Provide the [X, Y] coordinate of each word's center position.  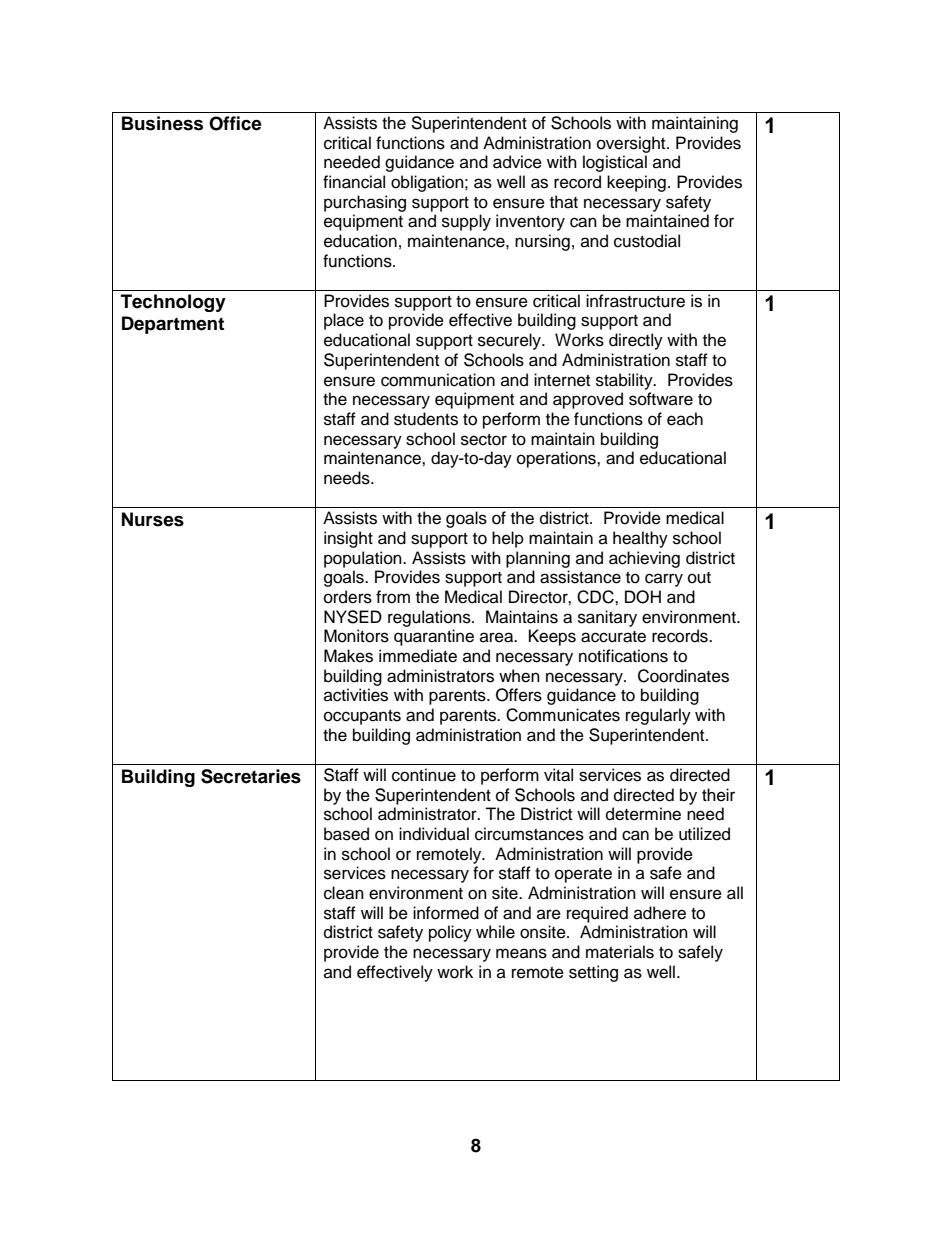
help [508, 539]
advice [517, 162]
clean [344, 893]
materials [620, 952]
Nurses [153, 519]
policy [450, 933]
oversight [632, 144]
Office [235, 123]
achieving [644, 559]
